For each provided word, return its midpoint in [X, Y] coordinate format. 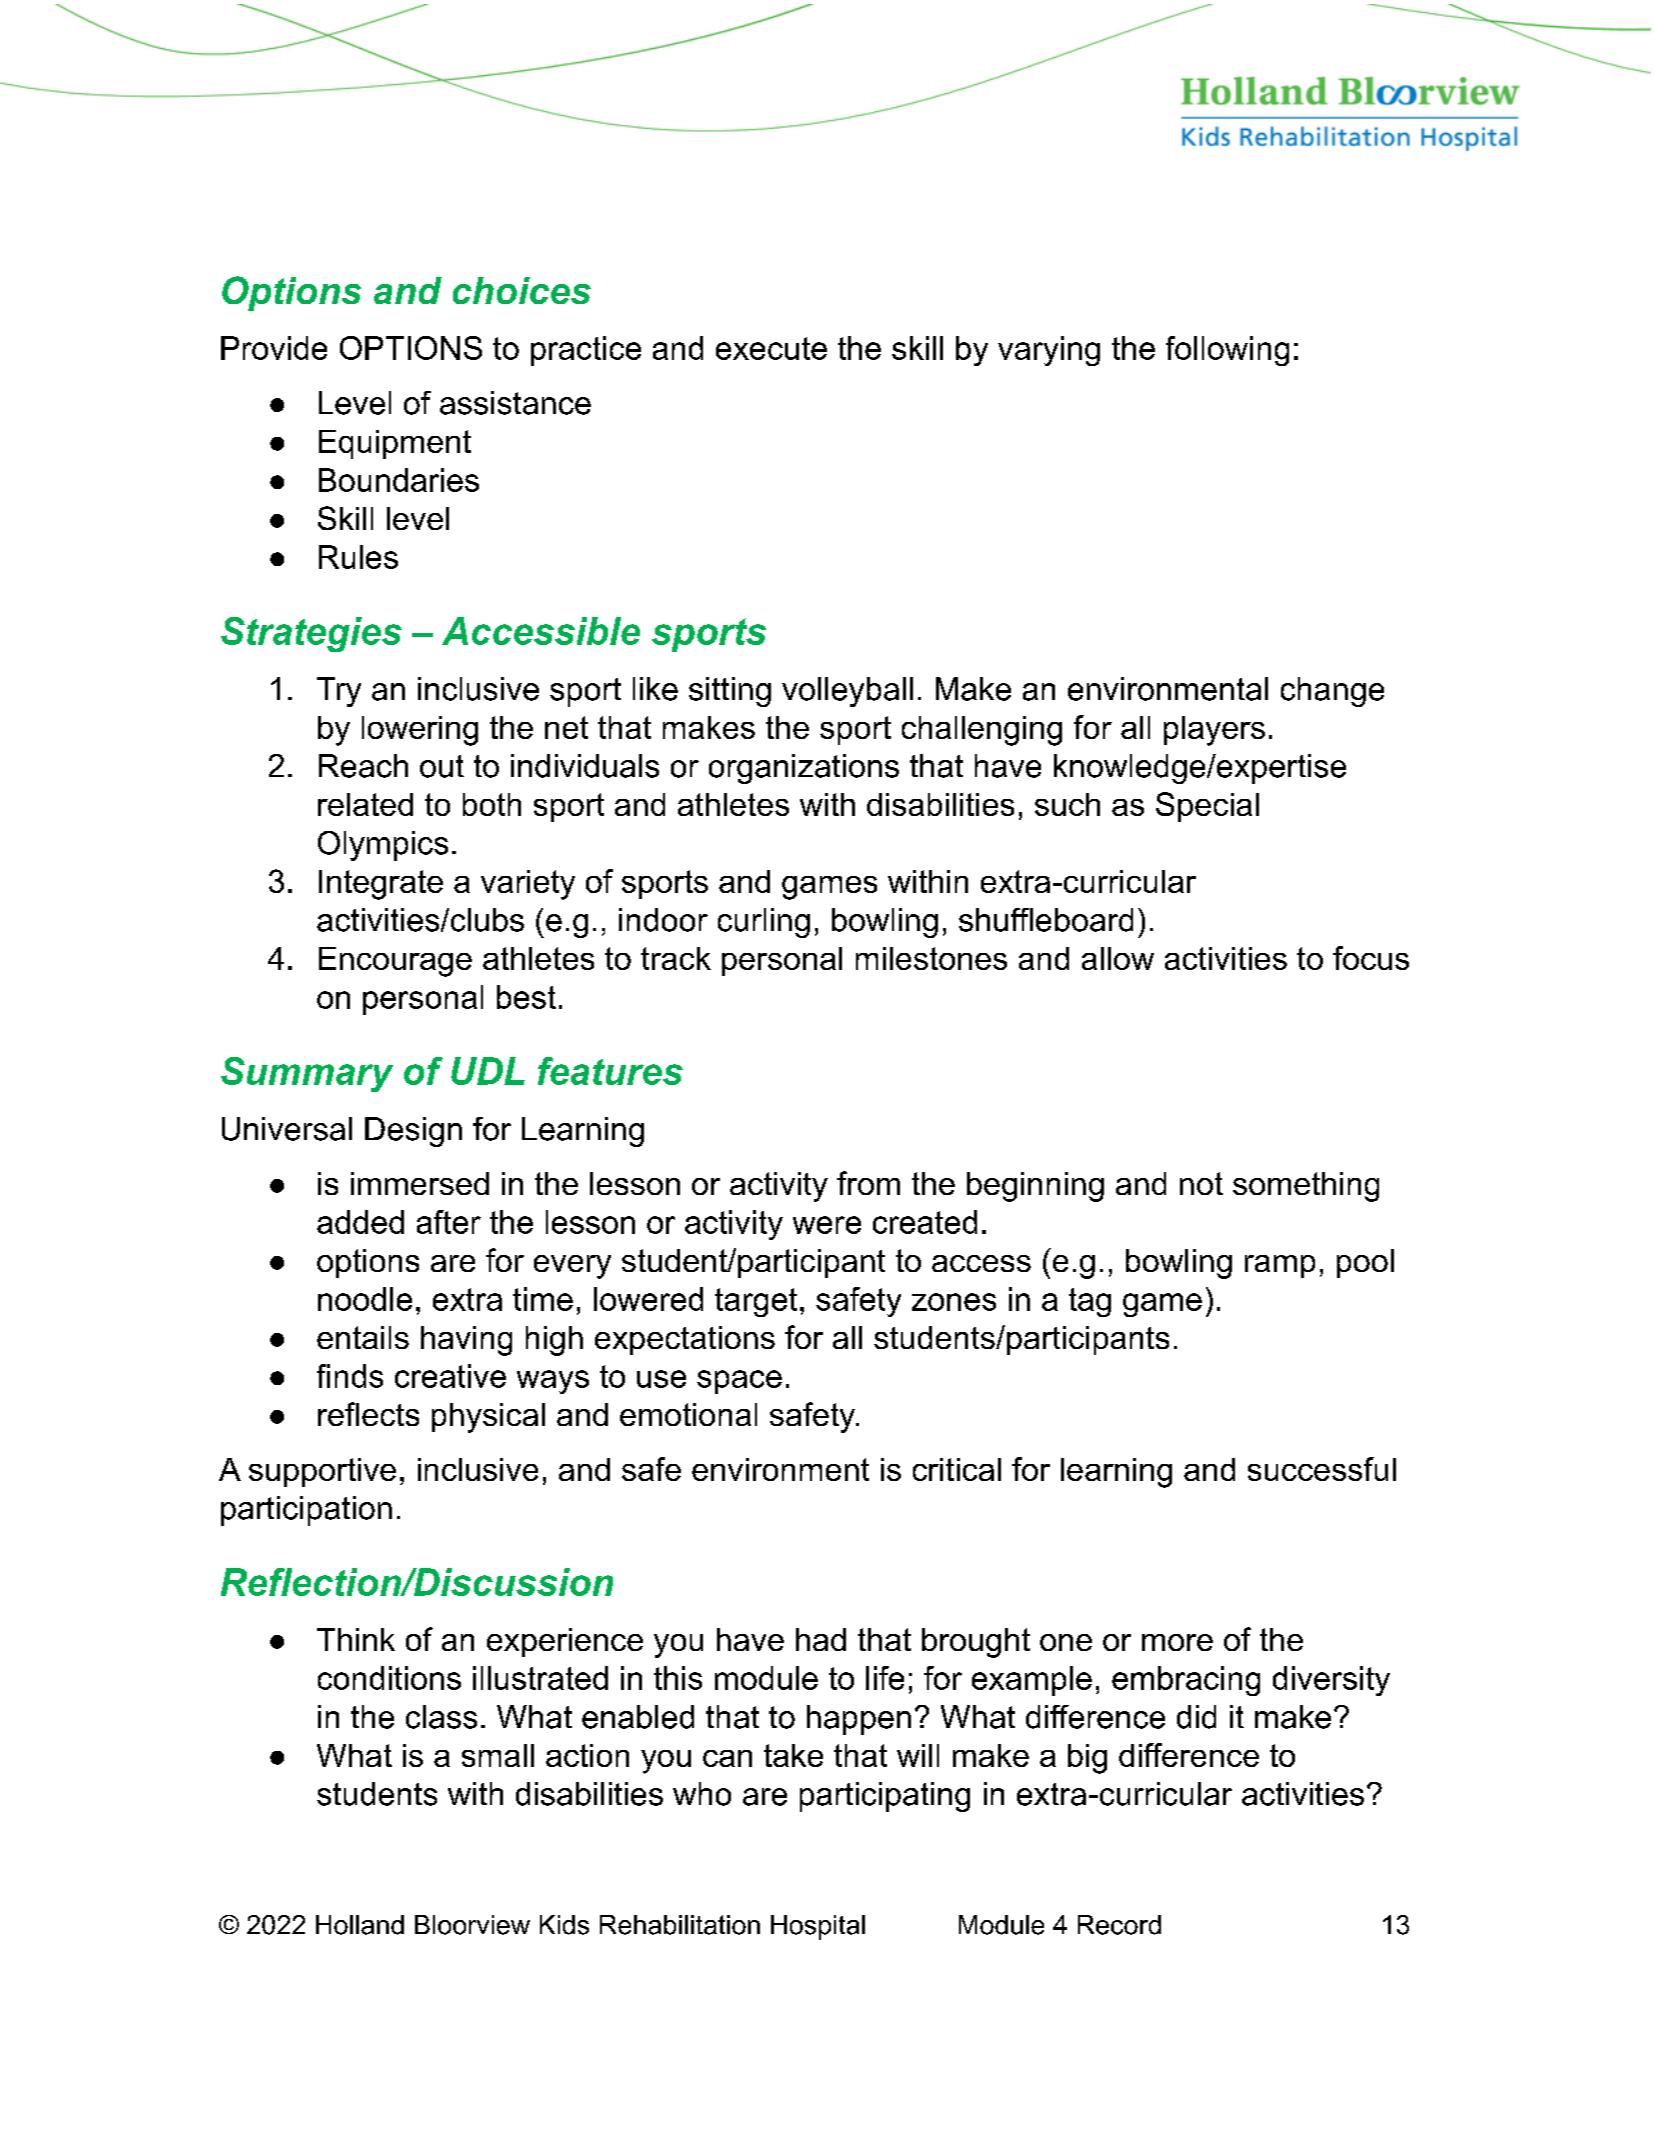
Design [413, 1132]
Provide [274, 348]
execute [771, 348]
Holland [360, 1925]
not [1201, 1183]
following [1227, 351]
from [868, 1183]
